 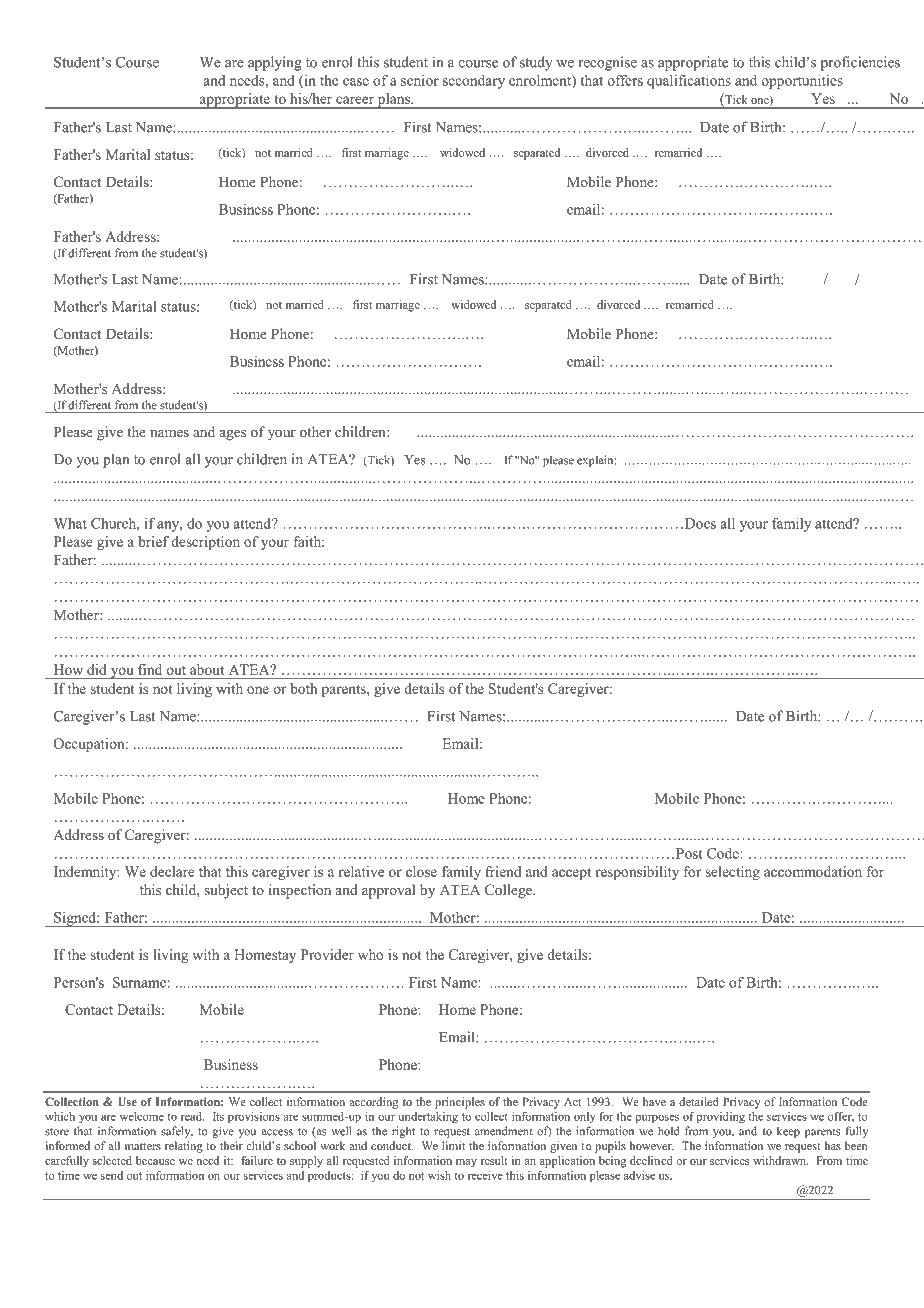 I want to click on both, so click(x=303, y=688).
